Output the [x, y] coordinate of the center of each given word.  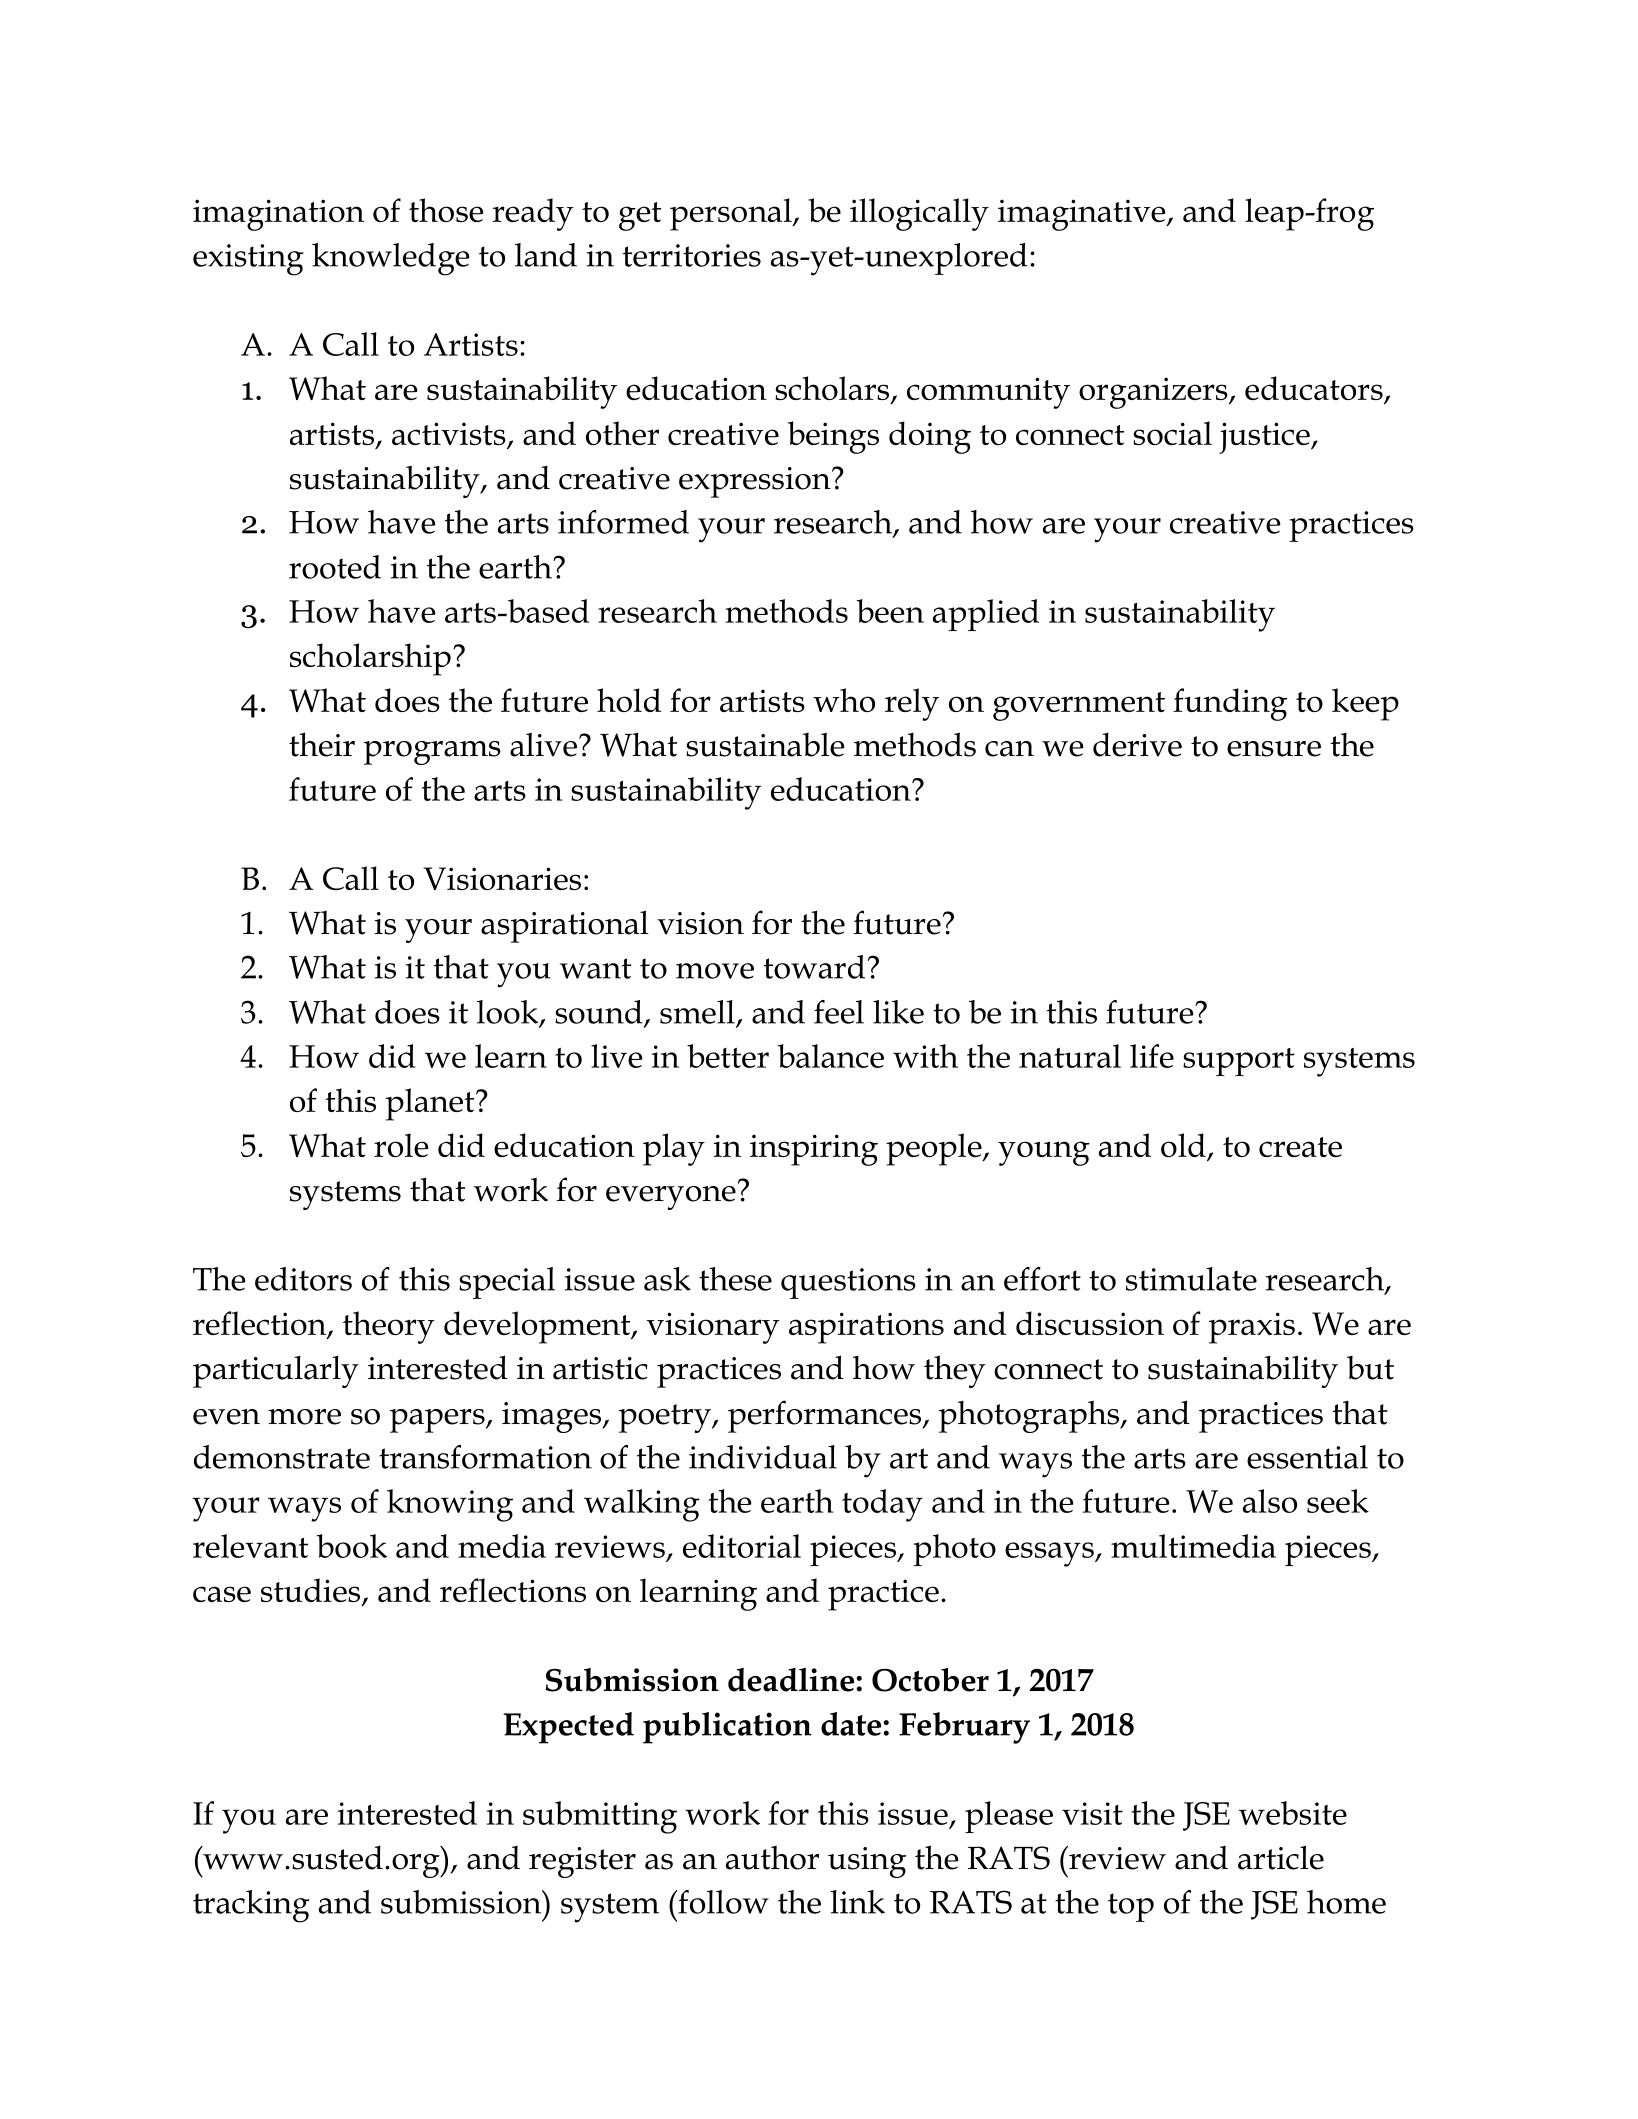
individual [763, 1457]
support [1239, 1062]
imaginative [1083, 215]
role [401, 1145]
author [772, 1857]
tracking [251, 1906]
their [322, 744]
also [1270, 1501]
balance [830, 1056]
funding [1230, 704]
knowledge [391, 259]
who [844, 700]
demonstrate [282, 1457]
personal [732, 214]
